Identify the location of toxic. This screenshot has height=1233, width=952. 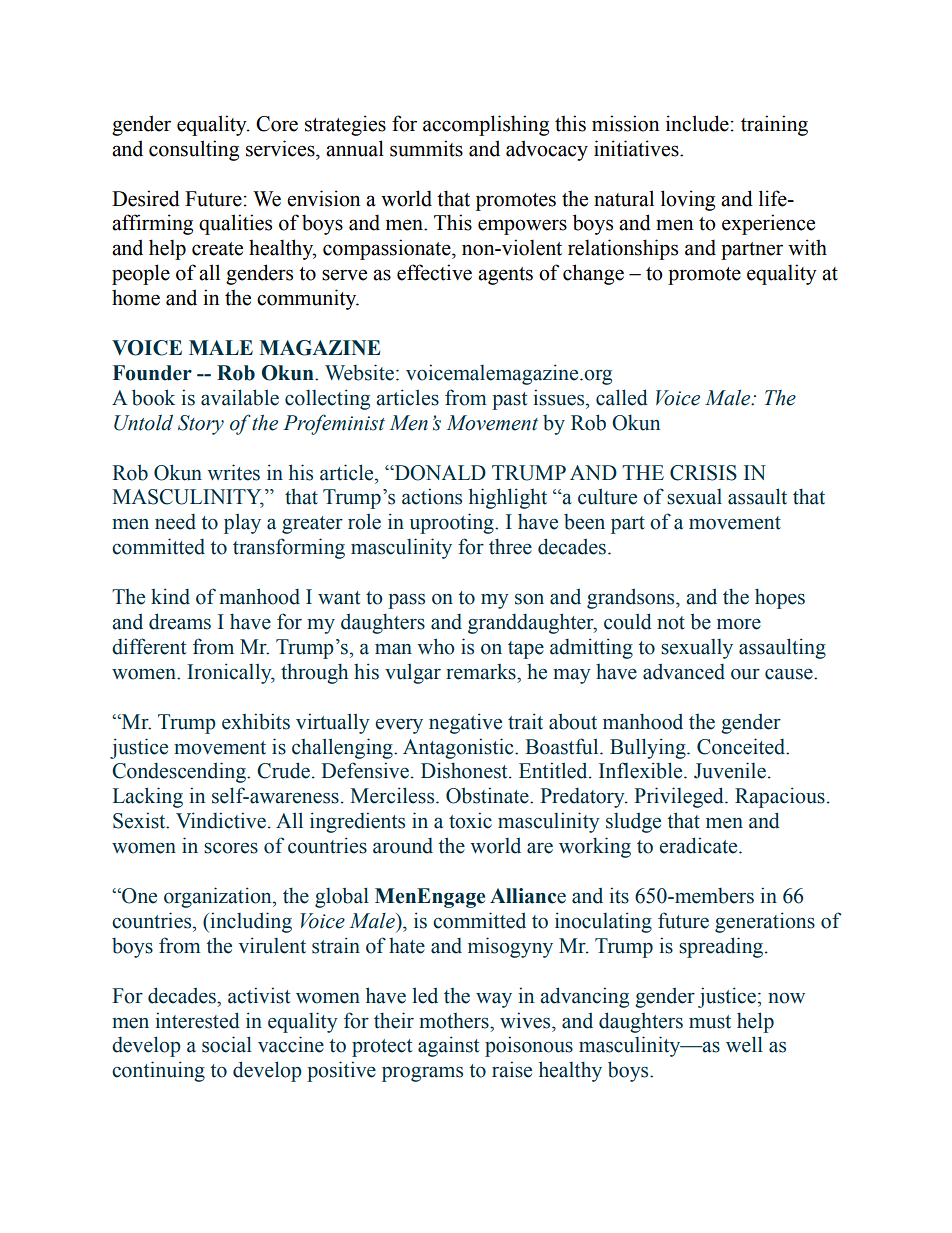
(470, 820).
